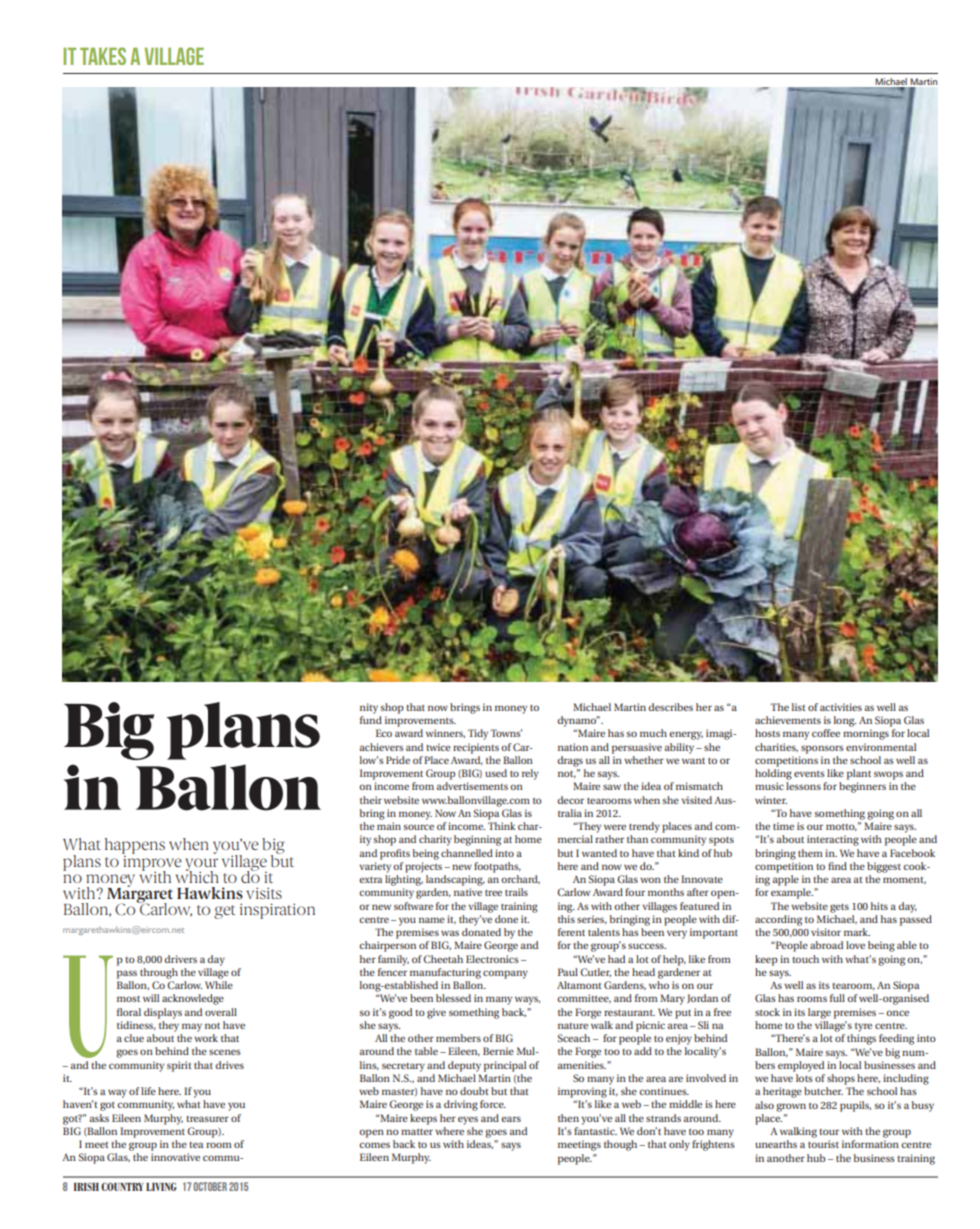 This screenshot has width=980, height=1229. Describe the element at coordinates (371, 720) in the screenshot. I see `fund` at that location.
